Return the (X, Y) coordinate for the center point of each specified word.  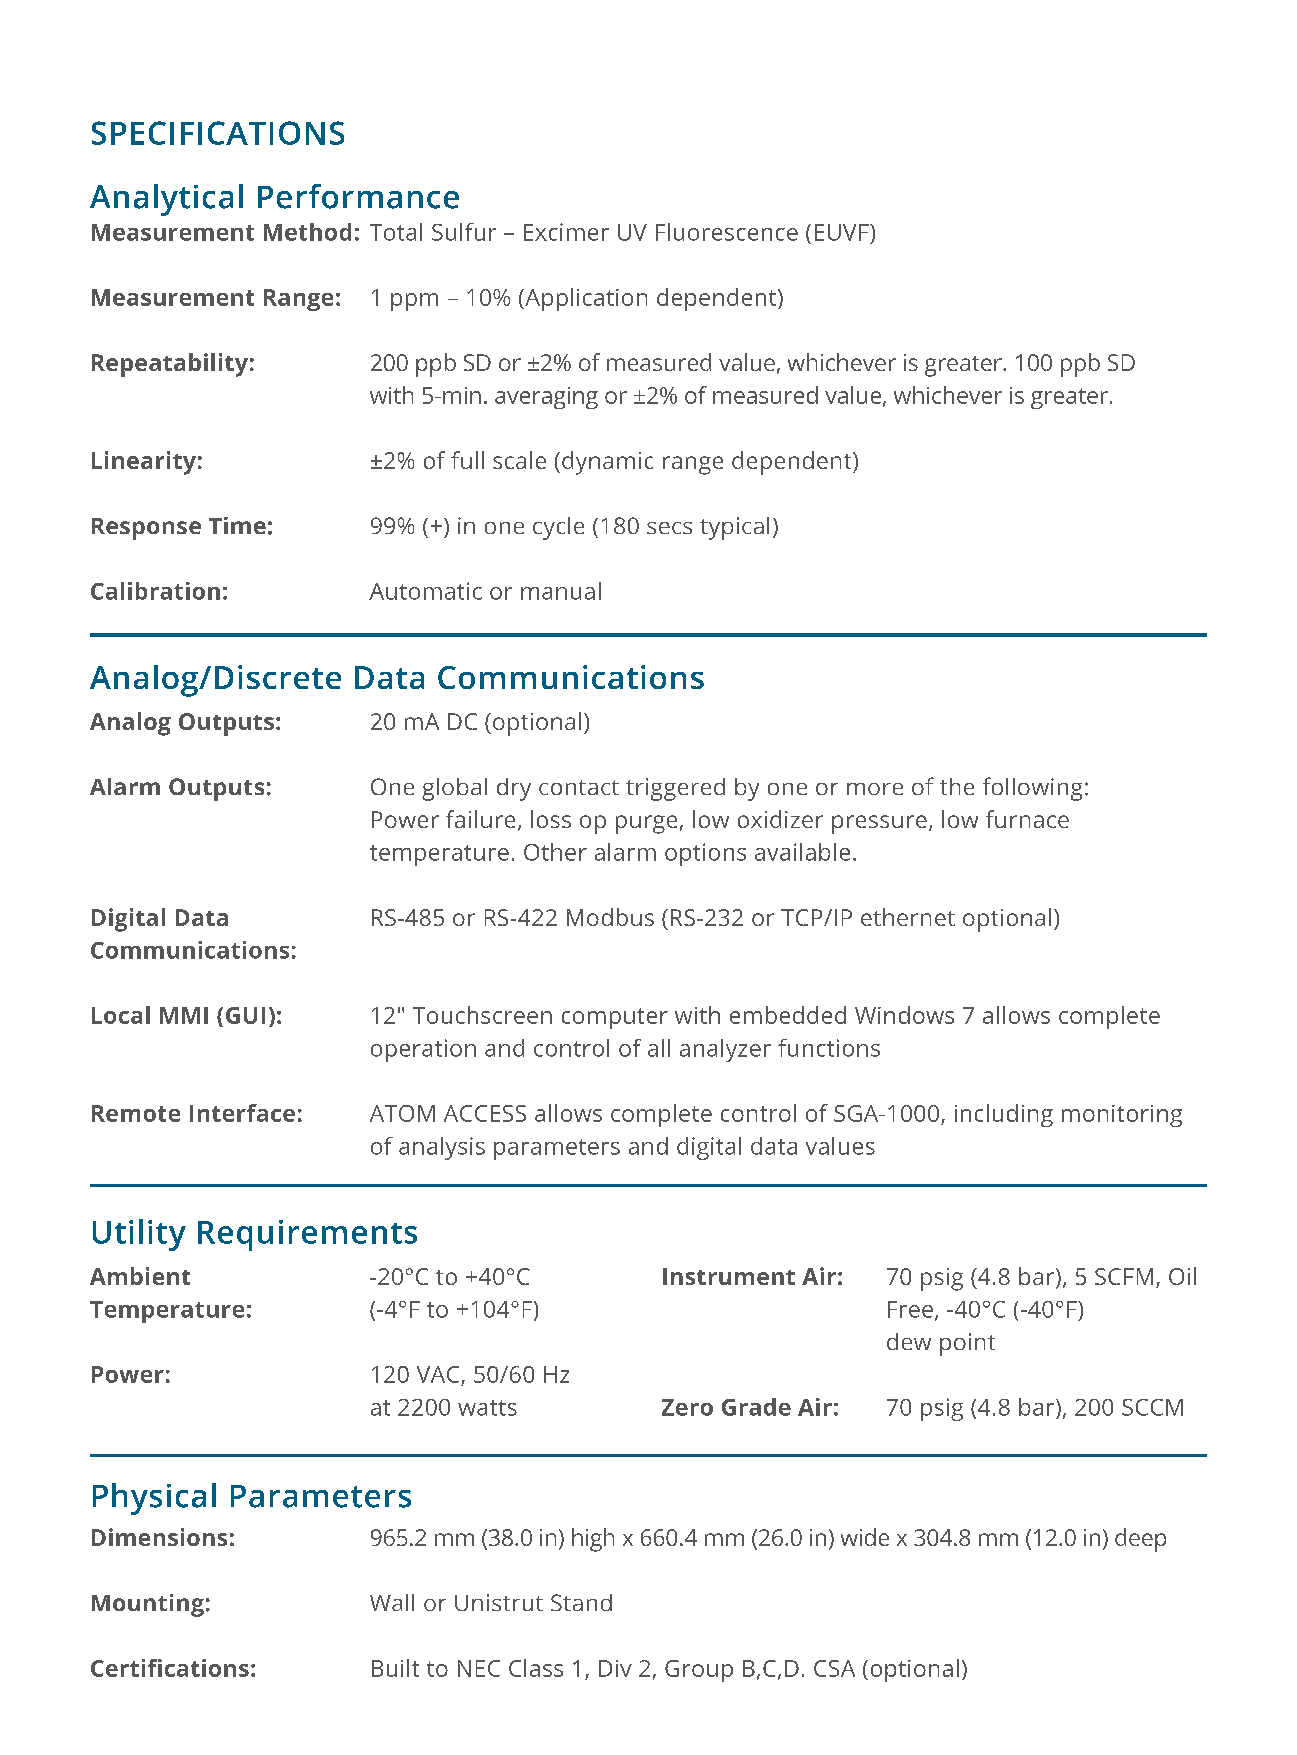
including (1004, 1115)
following (1032, 789)
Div (615, 1668)
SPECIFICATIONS (218, 133)
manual (561, 591)
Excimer (566, 232)
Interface (242, 1113)
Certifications (170, 1668)
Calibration (155, 591)
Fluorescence (727, 232)
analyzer (725, 1050)
